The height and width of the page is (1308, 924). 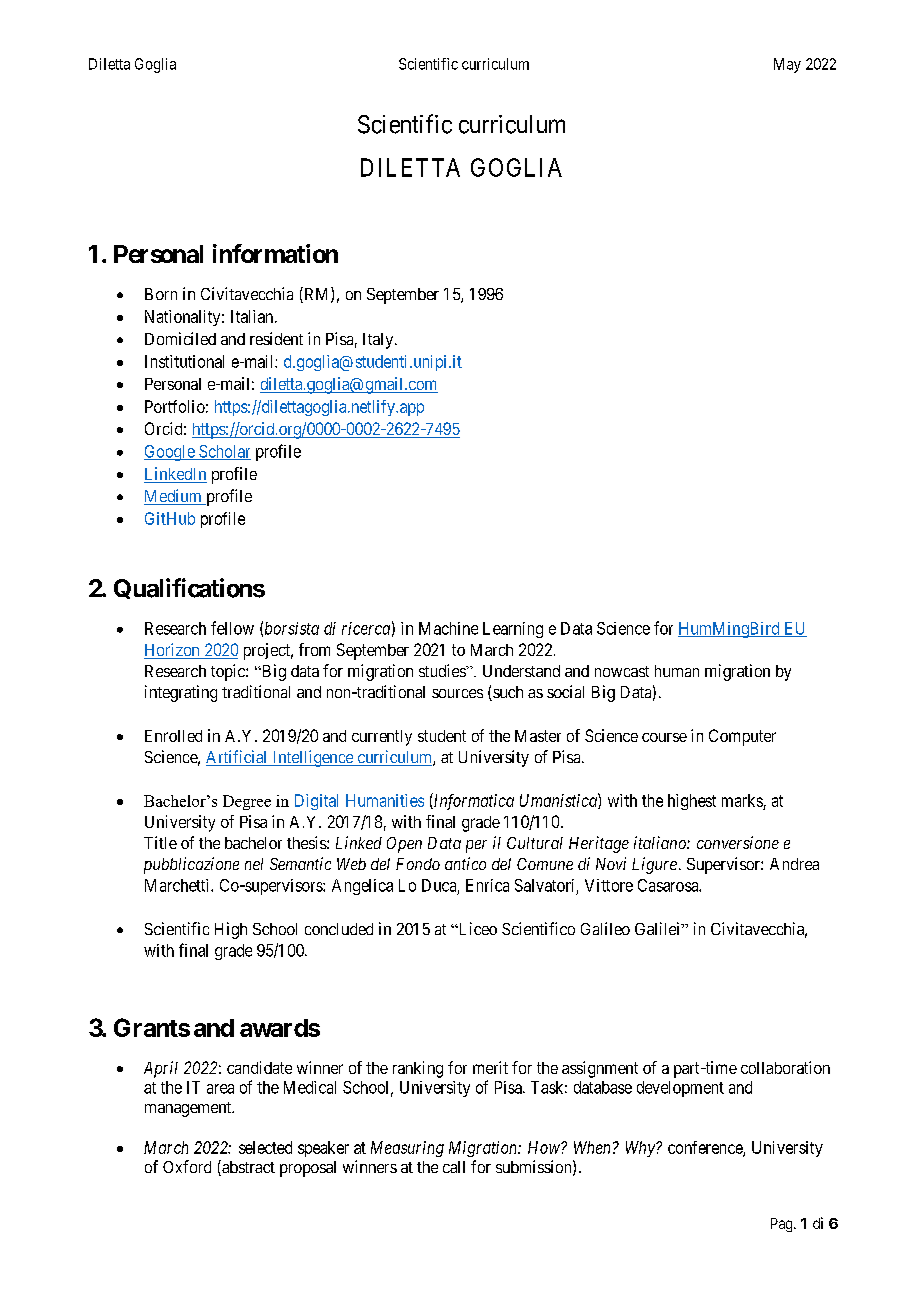 What do you see at coordinates (535, 843) in the page?
I see `Cultural` at bounding box center [535, 843].
